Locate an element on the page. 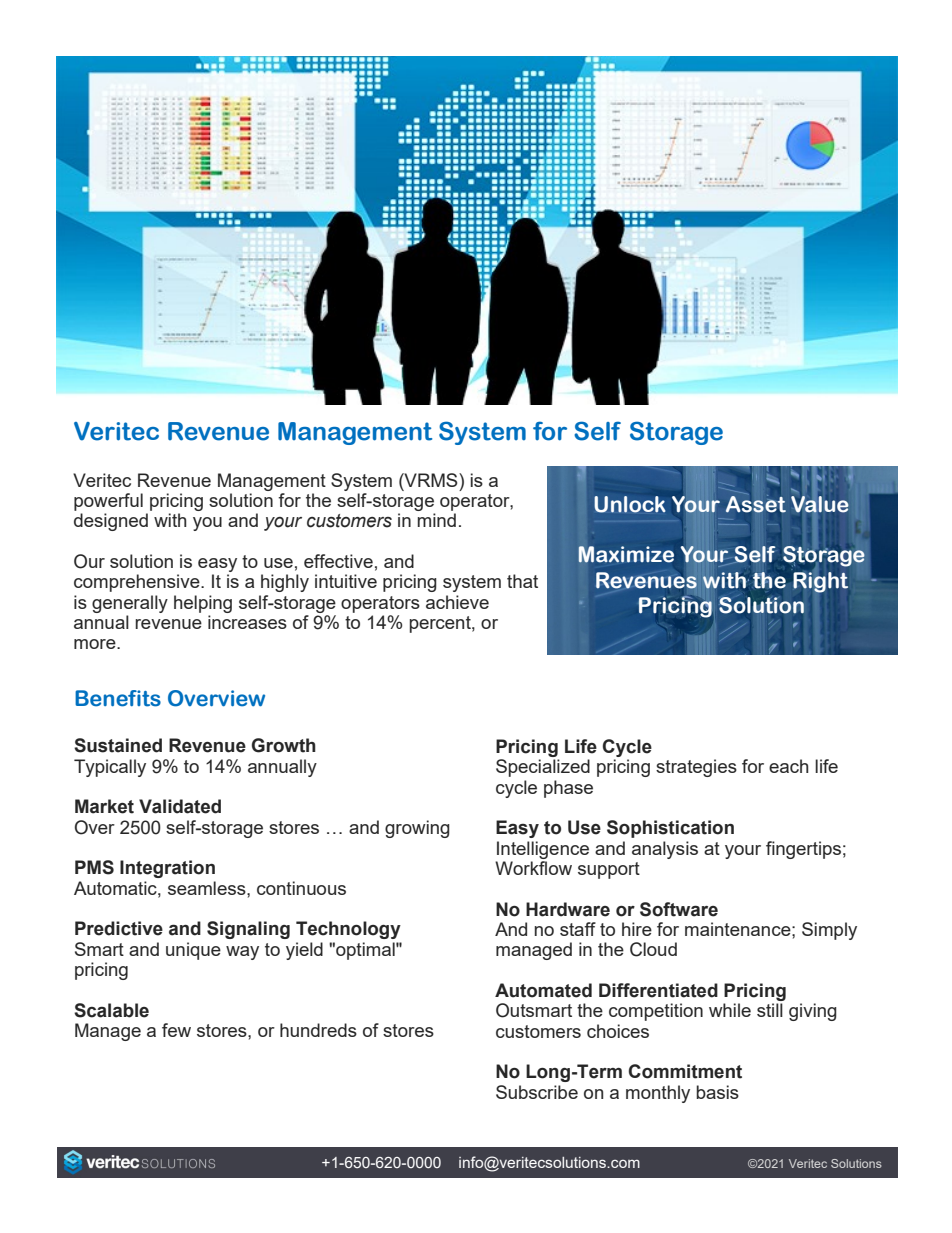 This document has height=1233, width=952. designed is located at coordinates (111, 522).
